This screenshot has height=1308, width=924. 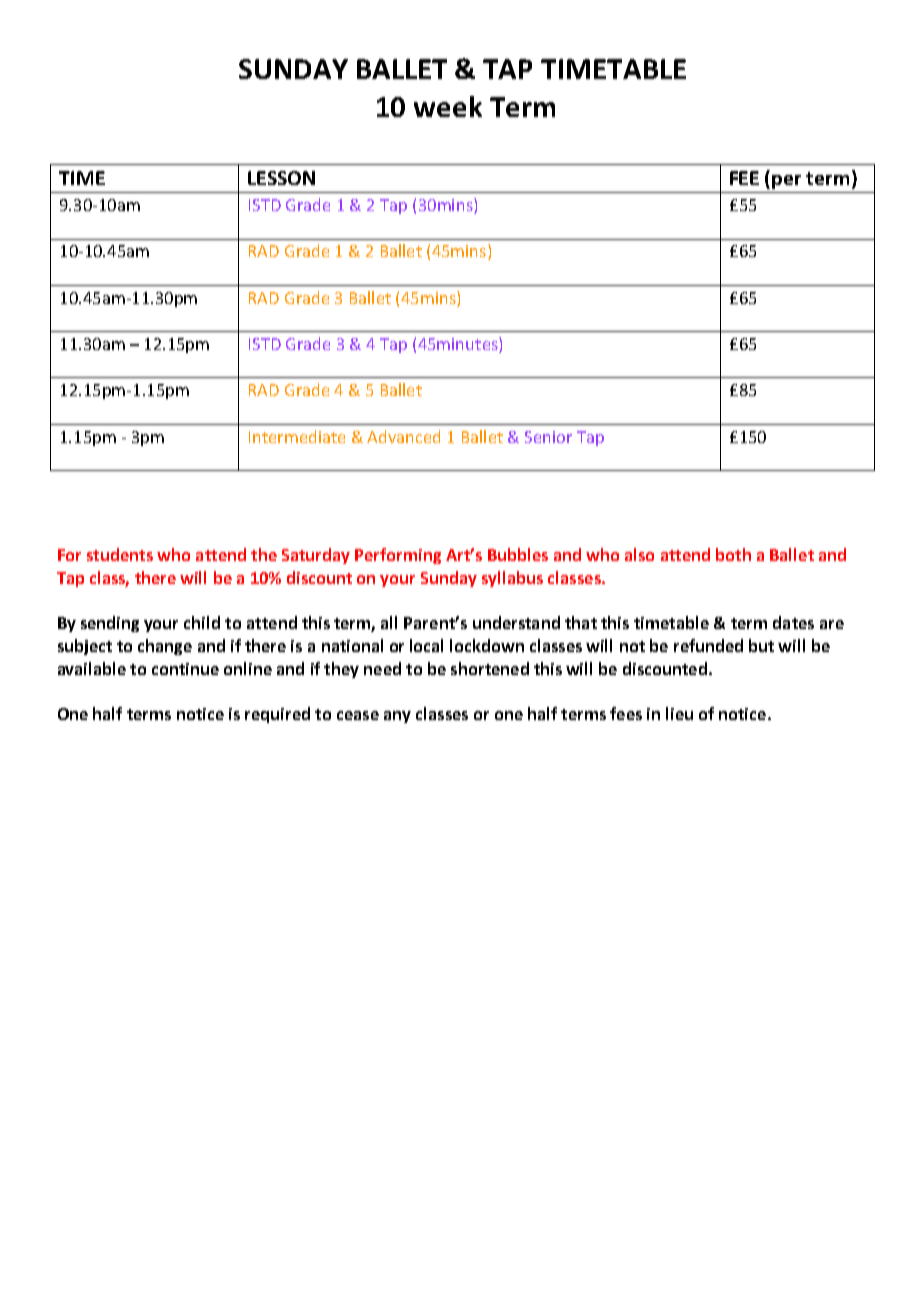 What do you see at coordinates (120, 554) in the screenshot?
I see `students` at bounding box center [120, 554].
